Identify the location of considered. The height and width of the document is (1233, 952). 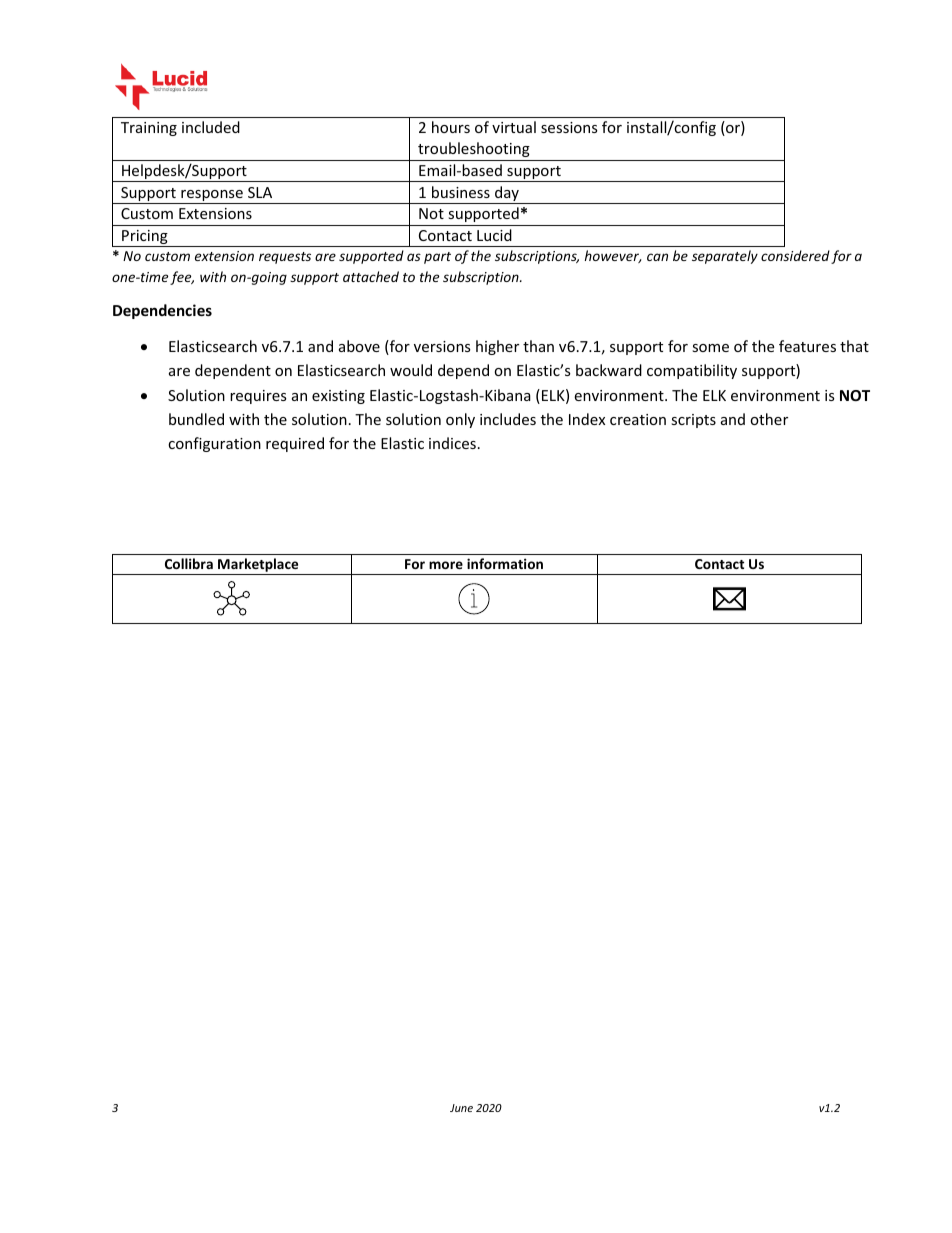
(795, 255).
